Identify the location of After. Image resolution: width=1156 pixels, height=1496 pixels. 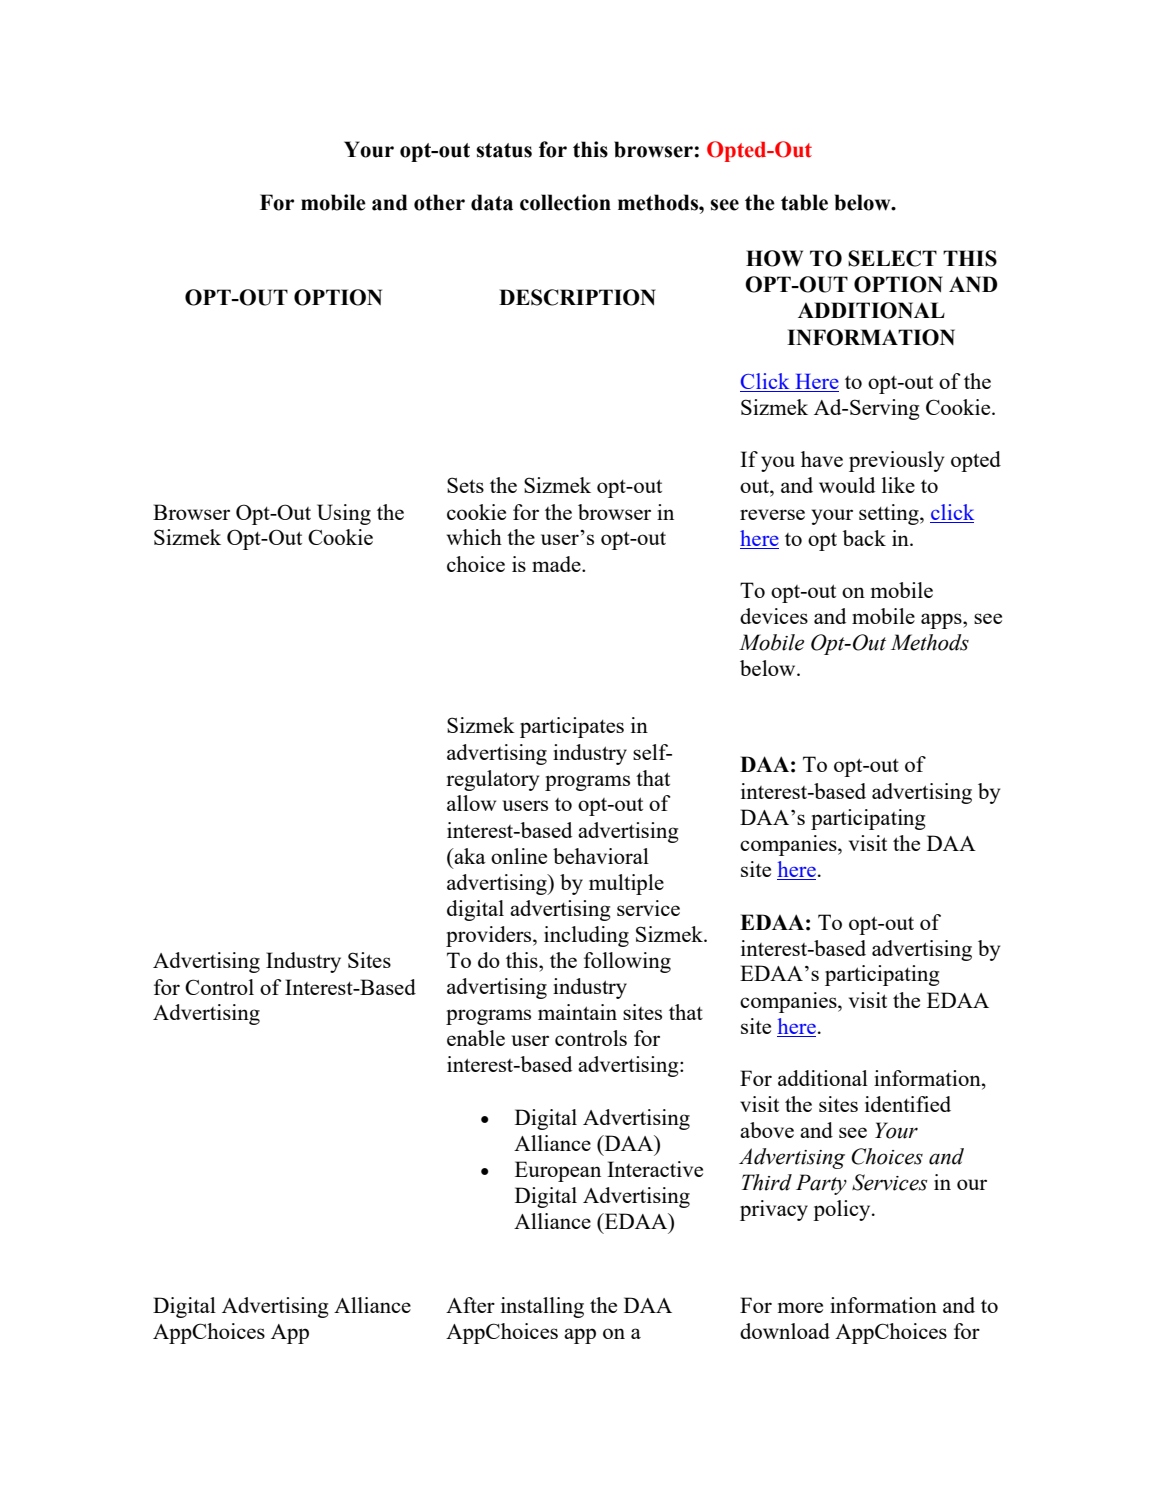
(470, 1305).
